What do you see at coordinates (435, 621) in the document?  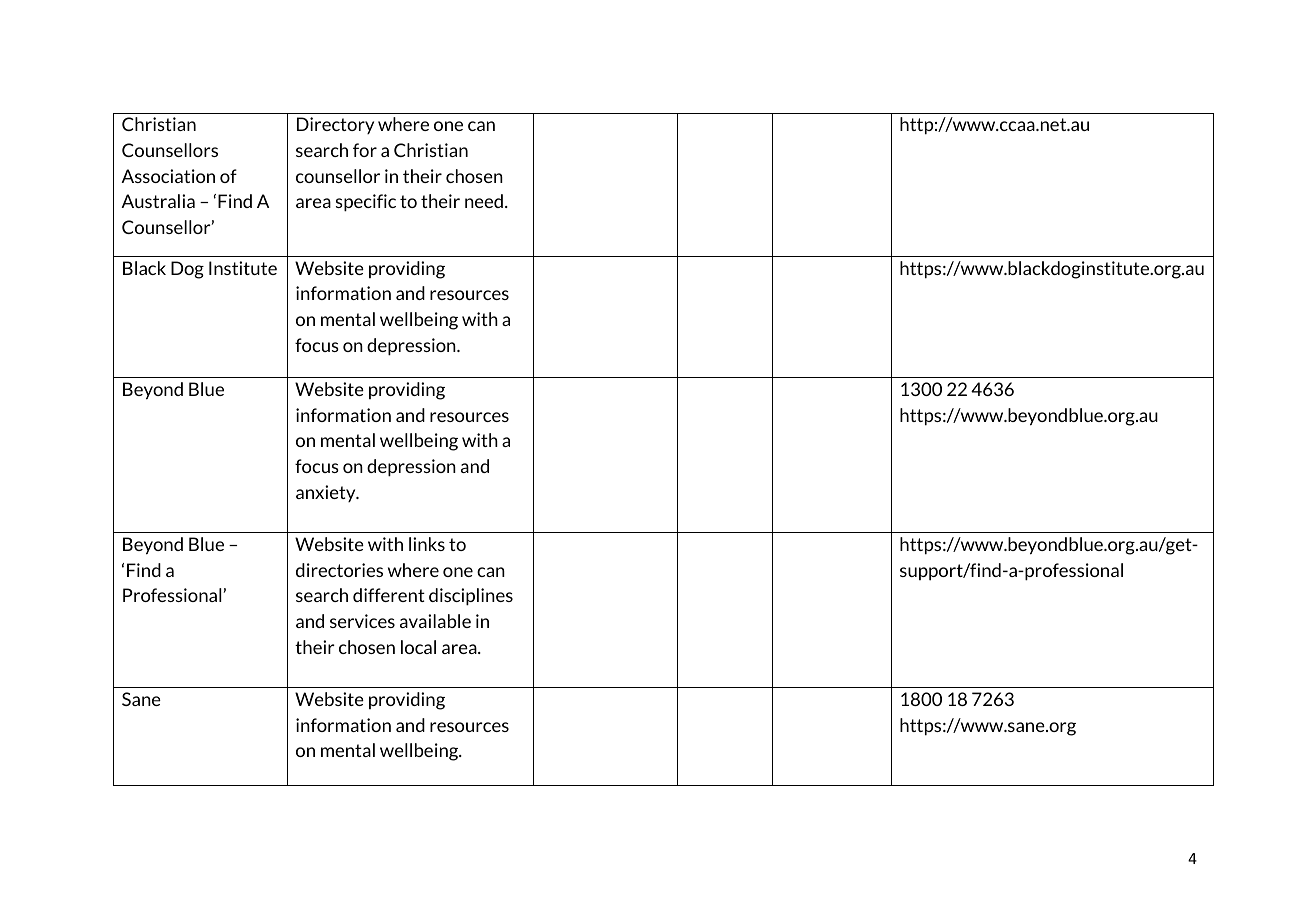 I see `available` at bounding box center [435, 621].
